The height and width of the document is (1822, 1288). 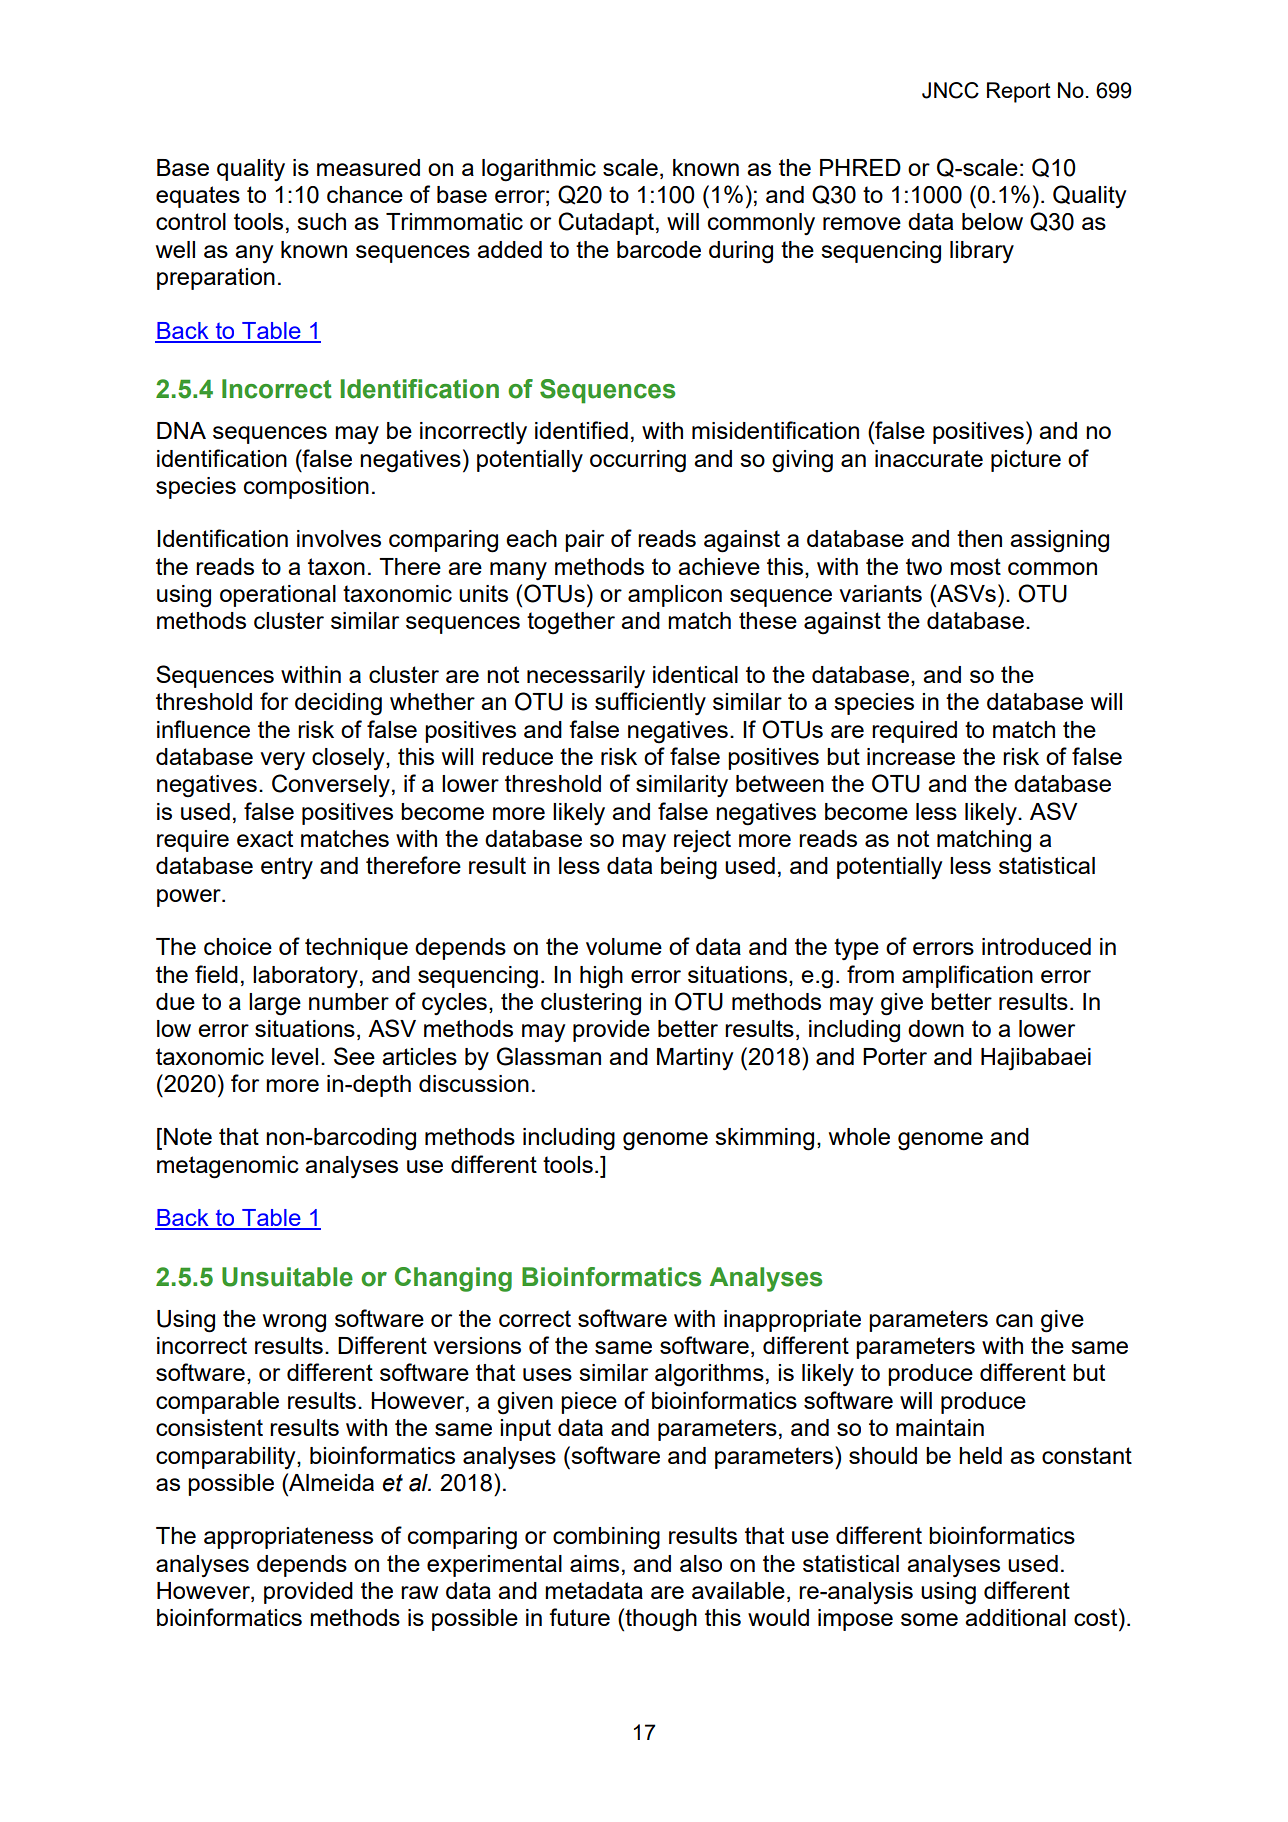 What do you see at coordinates (689, 868) in the document?
I see `being` at bounding box center [689, 868].
